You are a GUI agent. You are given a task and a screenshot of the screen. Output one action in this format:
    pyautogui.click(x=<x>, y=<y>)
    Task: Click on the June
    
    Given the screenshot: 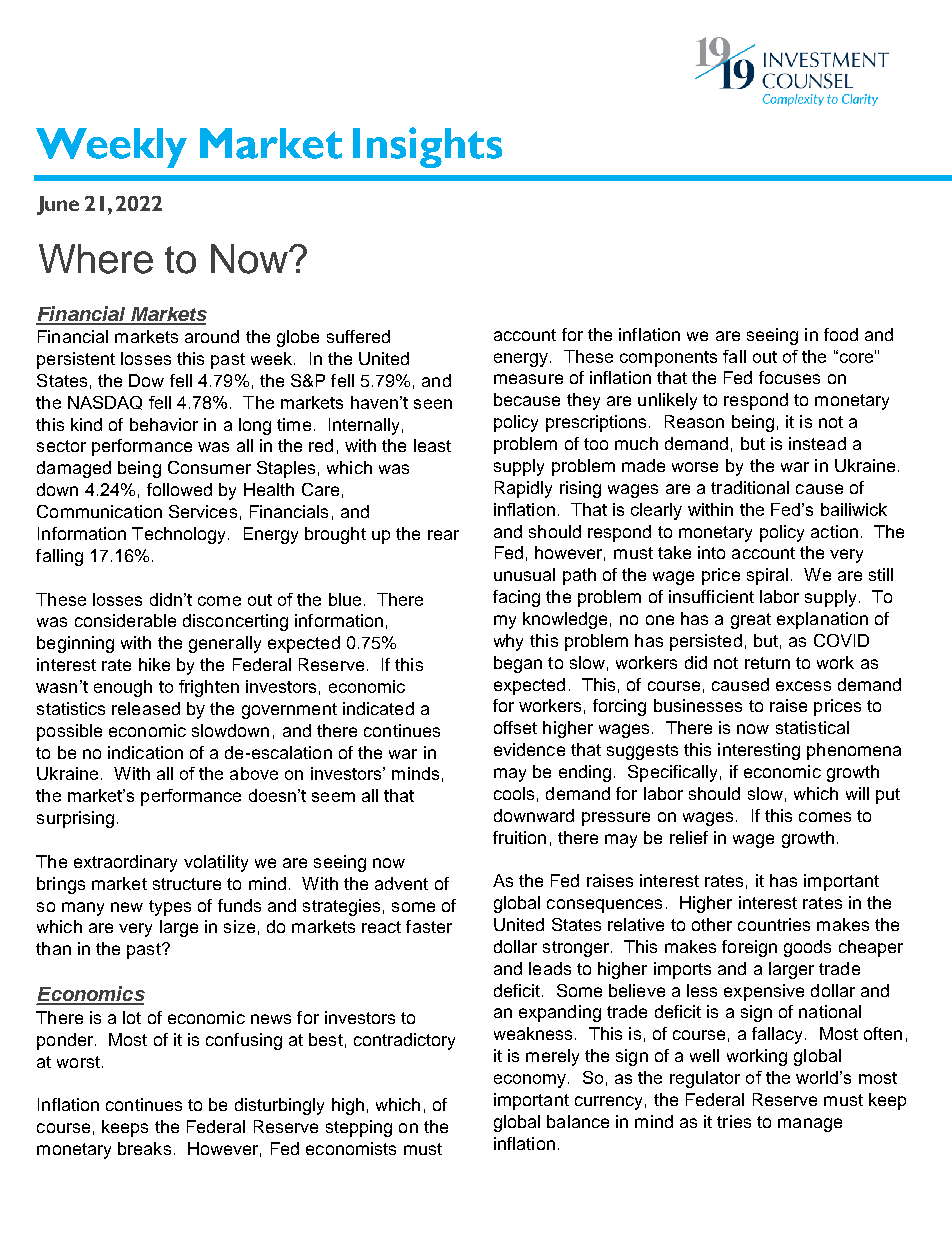 What is the action you would take?
    pyautogui.click(x=58, y=205)
